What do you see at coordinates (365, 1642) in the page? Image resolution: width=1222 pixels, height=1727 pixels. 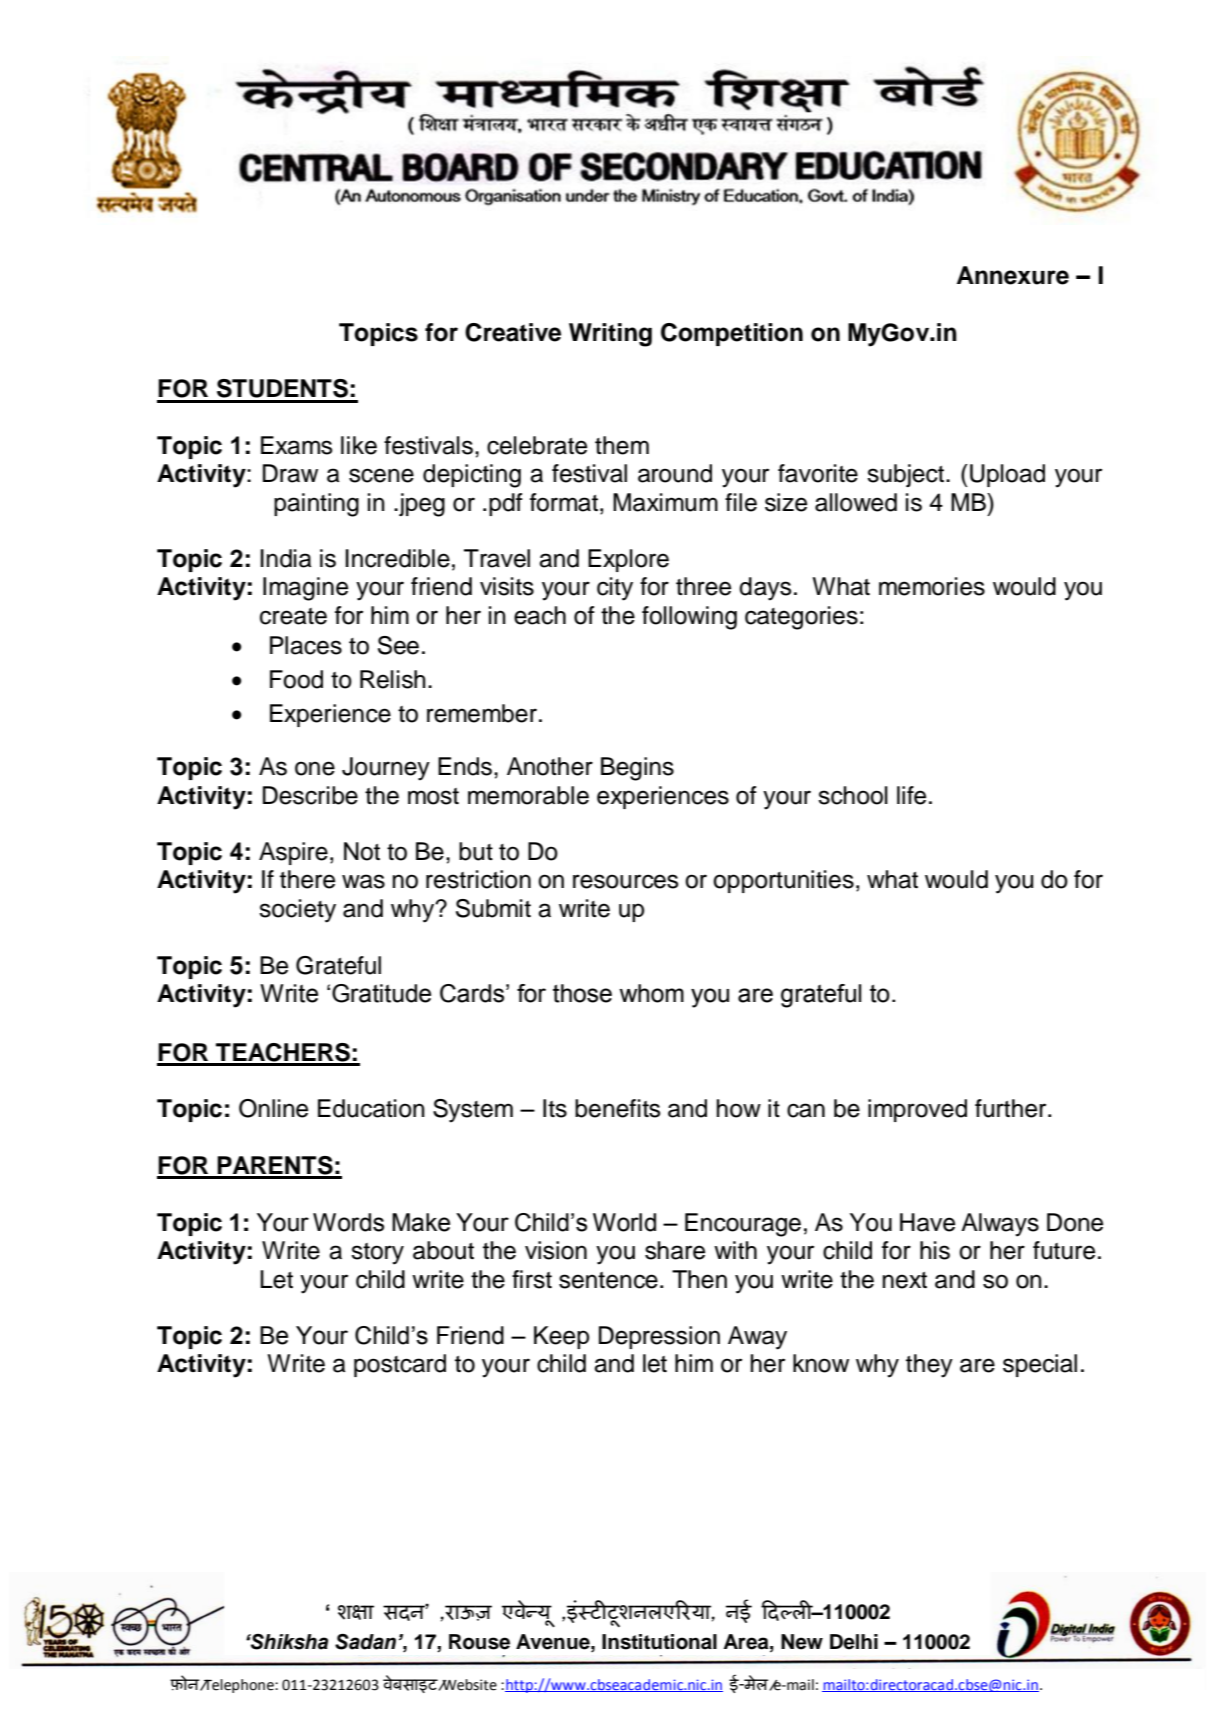 I see `Sadan` at bounding box center [365, 1642].
